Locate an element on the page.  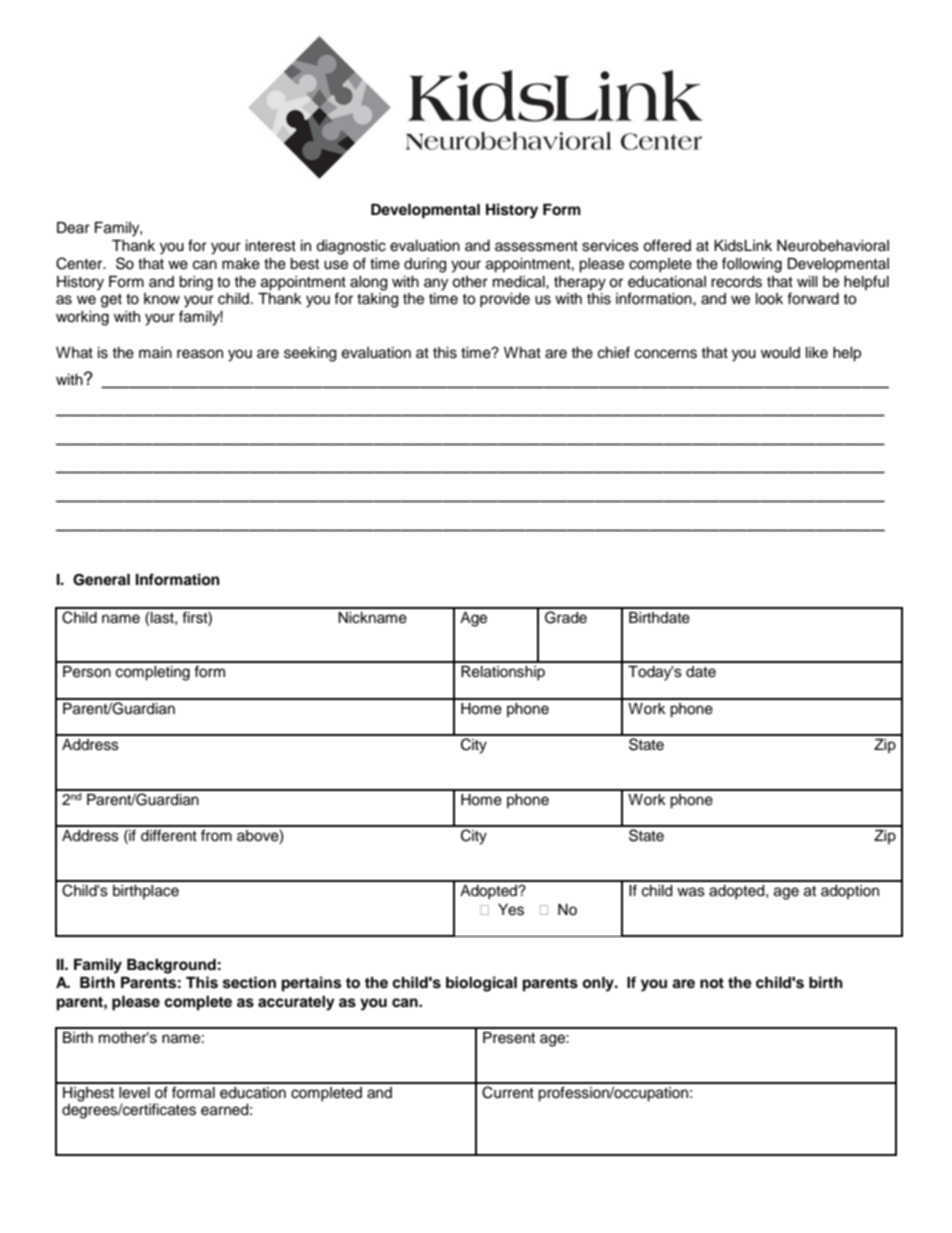
Background is located at coordinates (171, 966).
